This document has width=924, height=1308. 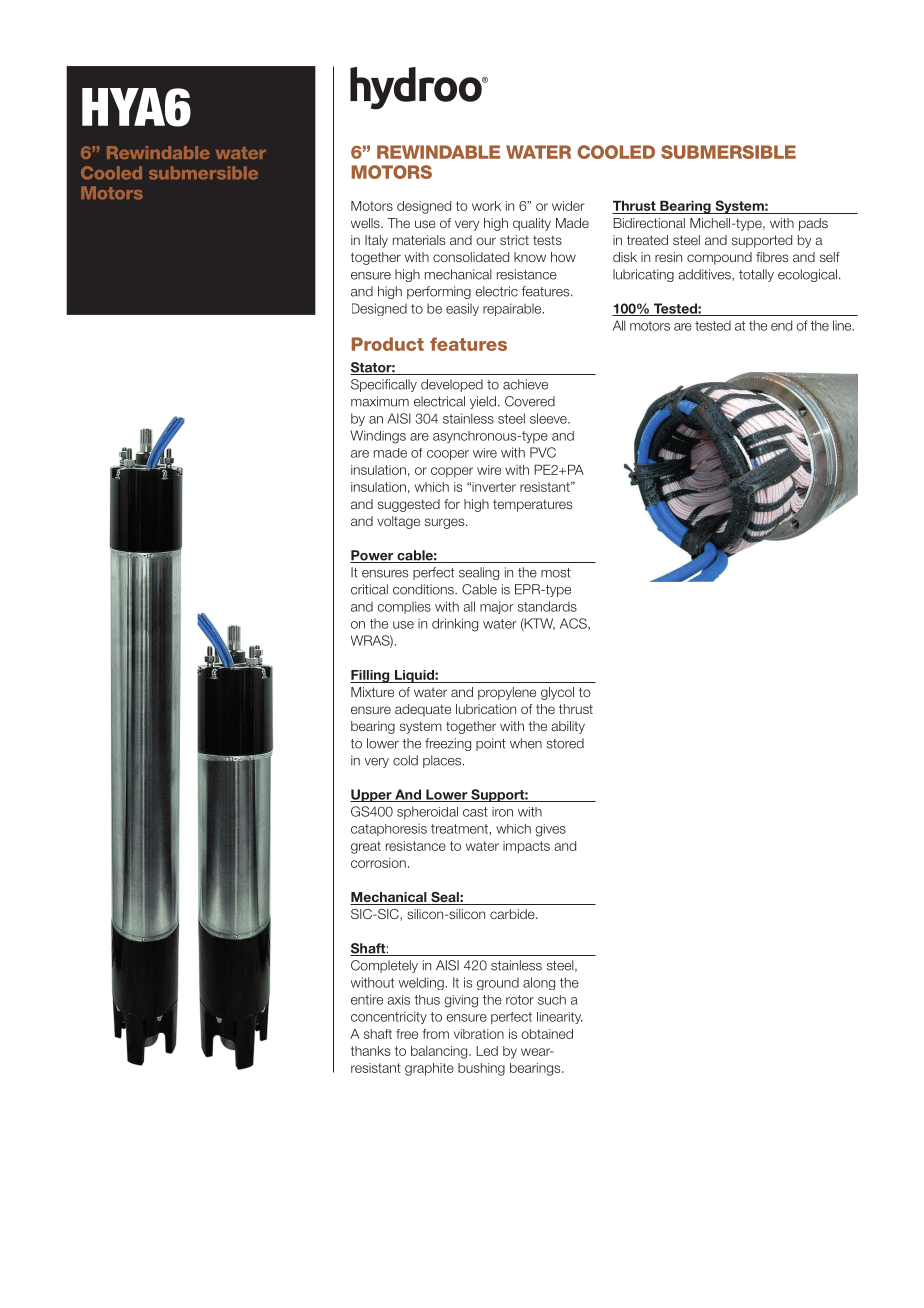 What do you see at coordinates (772, 257) in the document?
I see `fibres` at bounding box center [772, 257].
